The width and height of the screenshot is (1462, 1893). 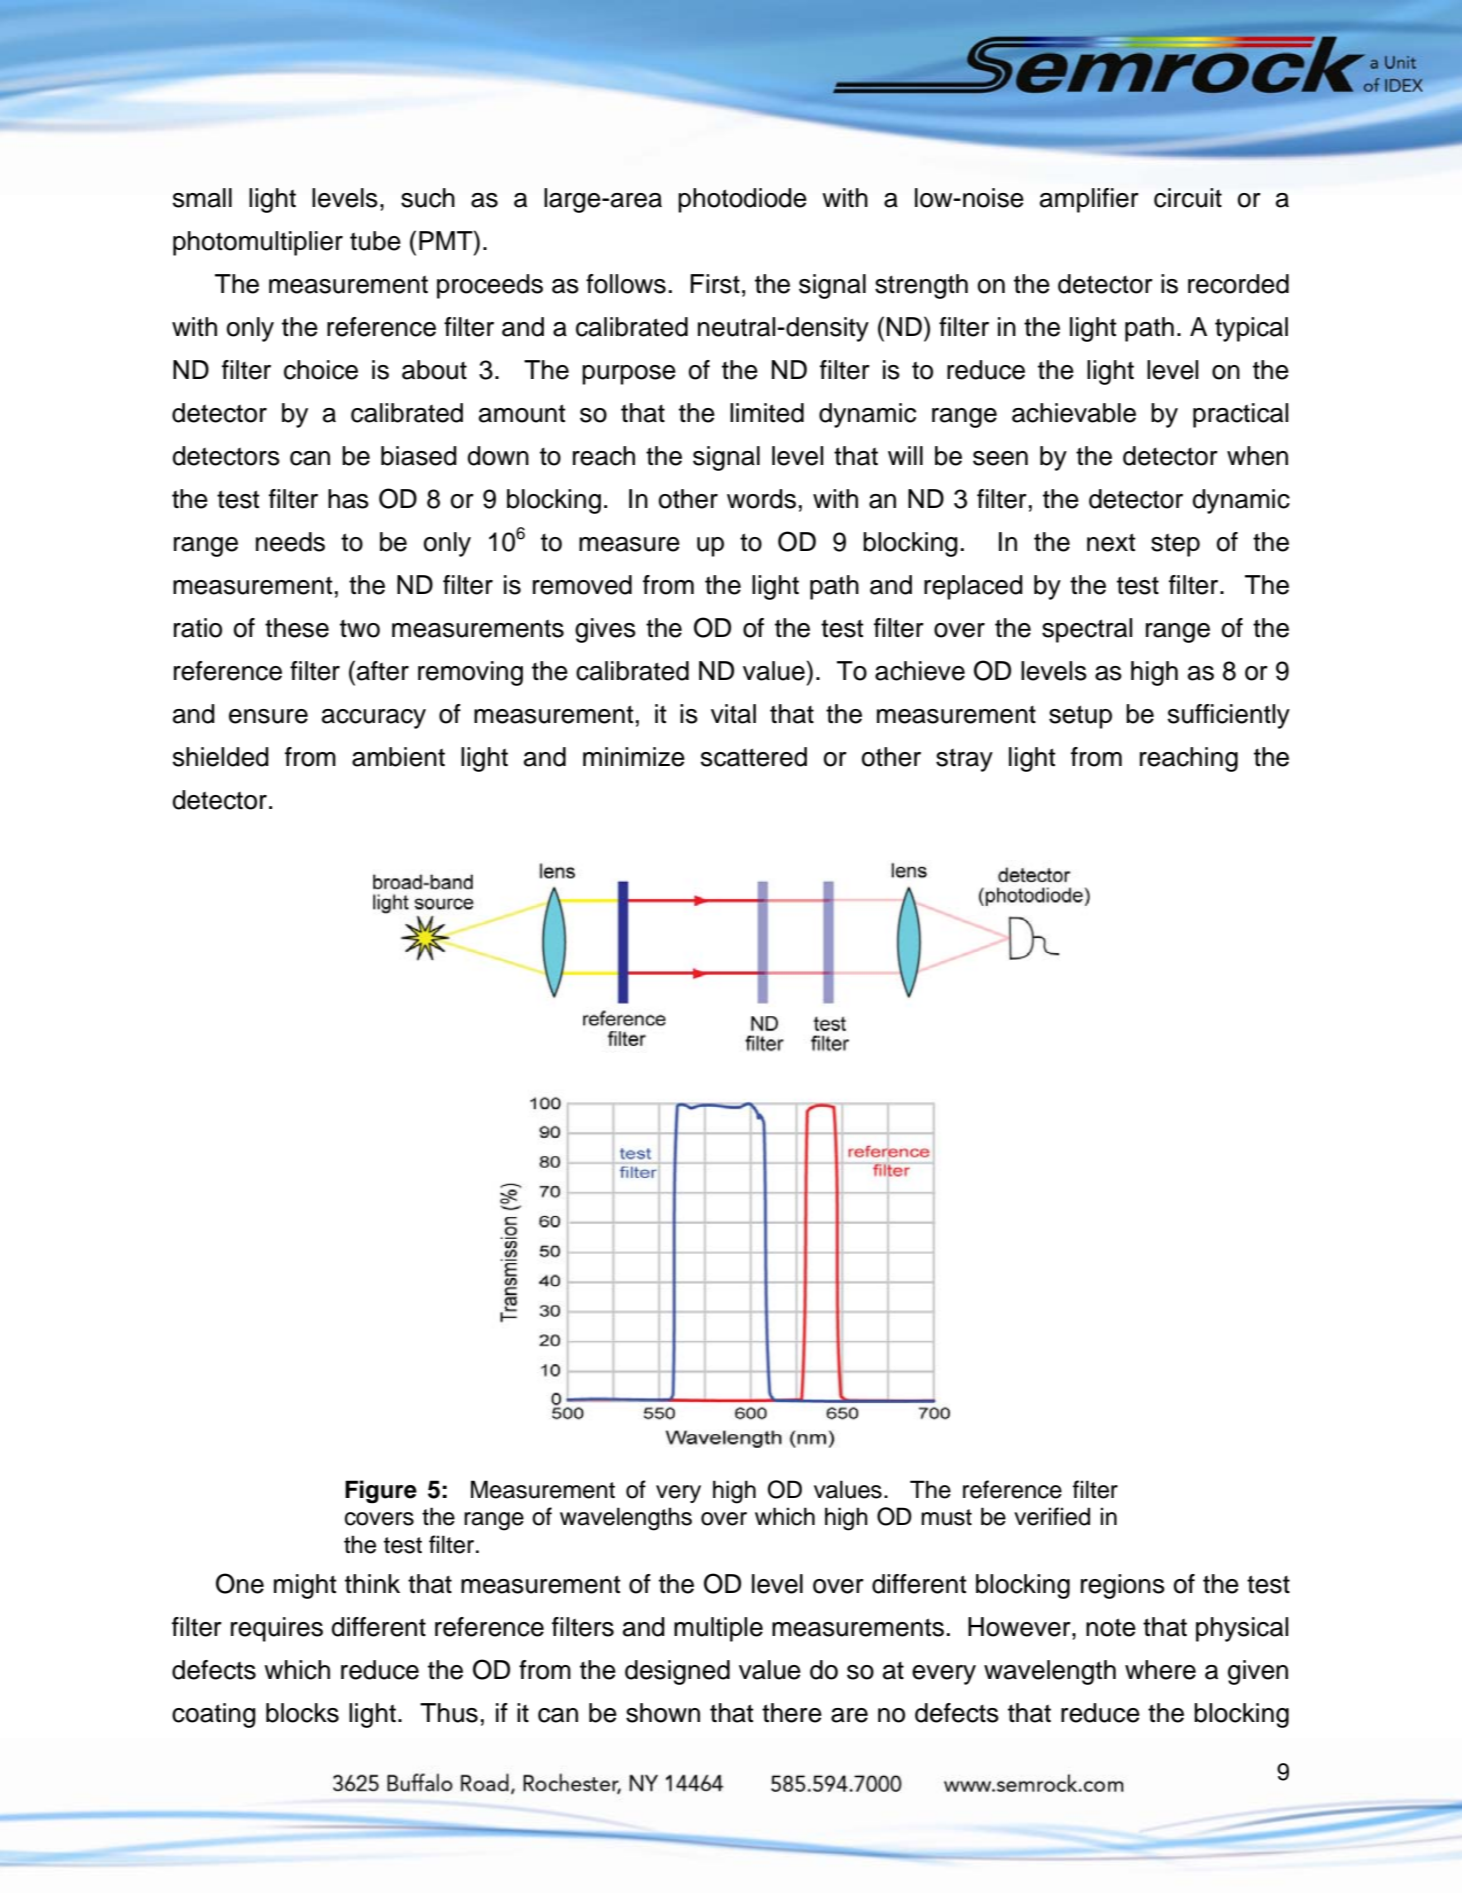 What do you see at coordinates (302, 1713) in the screenshot?
I see `blocks` at bounding box center [302, 1713].
